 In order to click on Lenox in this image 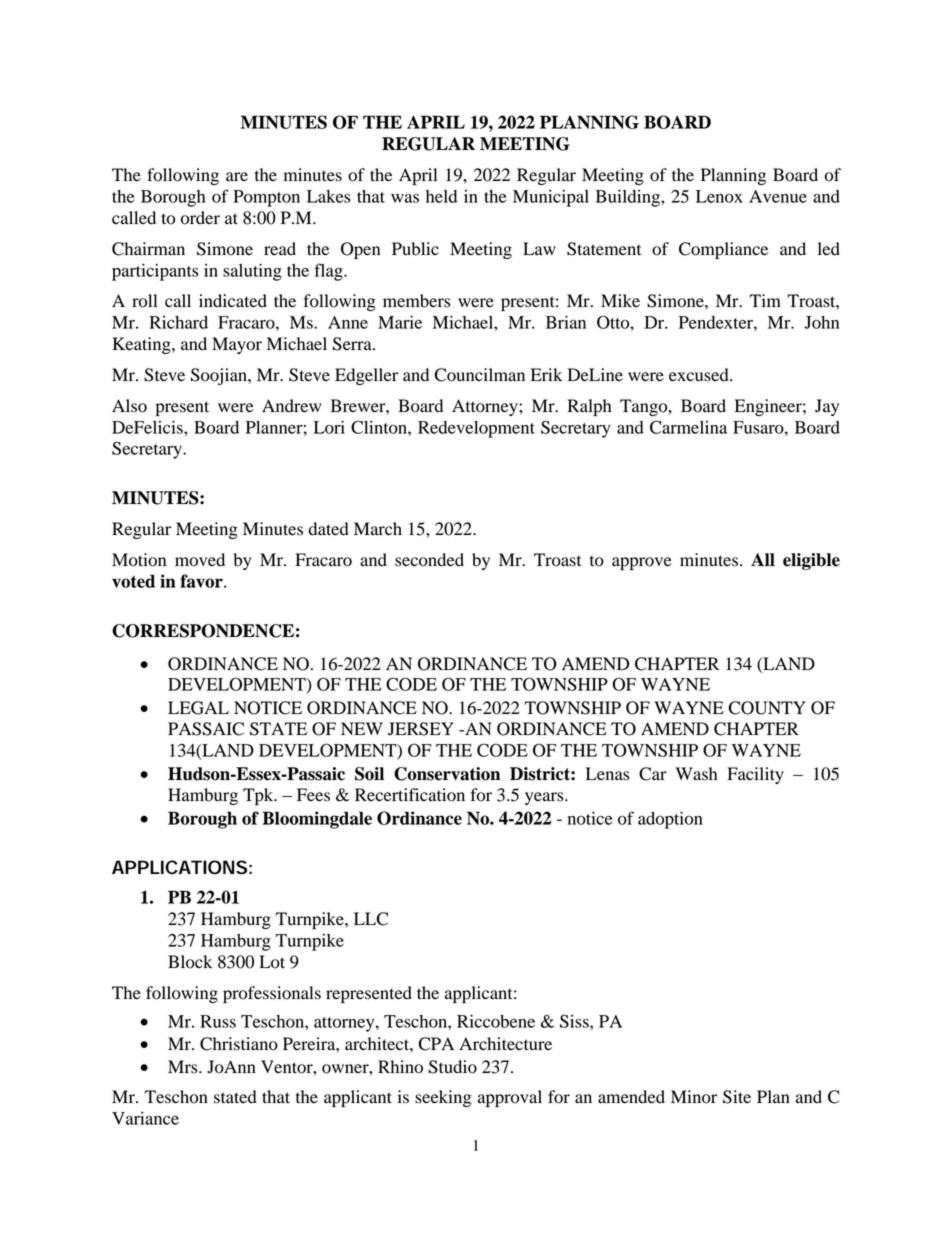, I will do `click(719, 196)`.
